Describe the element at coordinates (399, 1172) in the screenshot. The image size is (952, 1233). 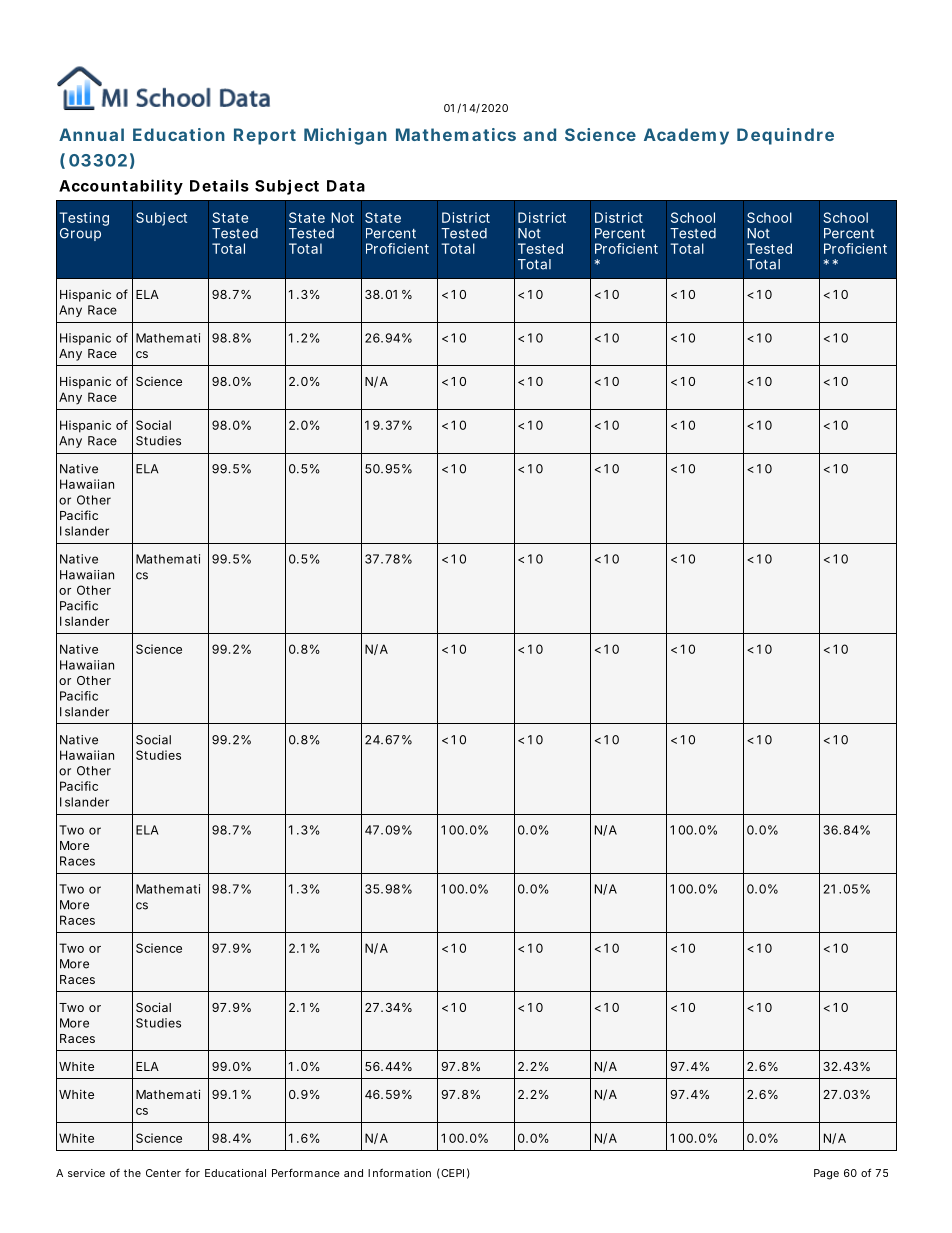
I see `Information` at that location.
